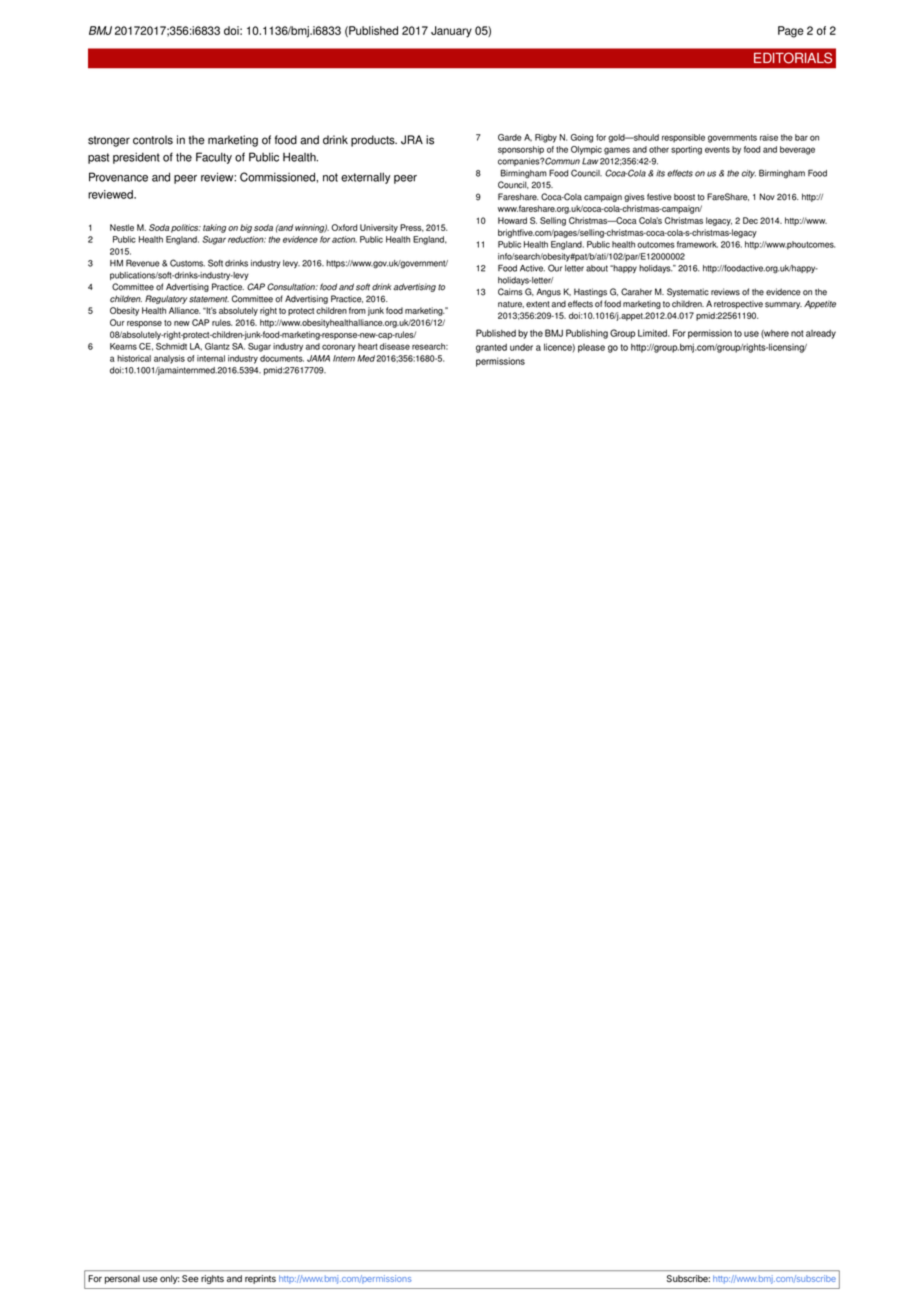 The image size is (924, 1308). I want to click on See, so click(190, 1279).
